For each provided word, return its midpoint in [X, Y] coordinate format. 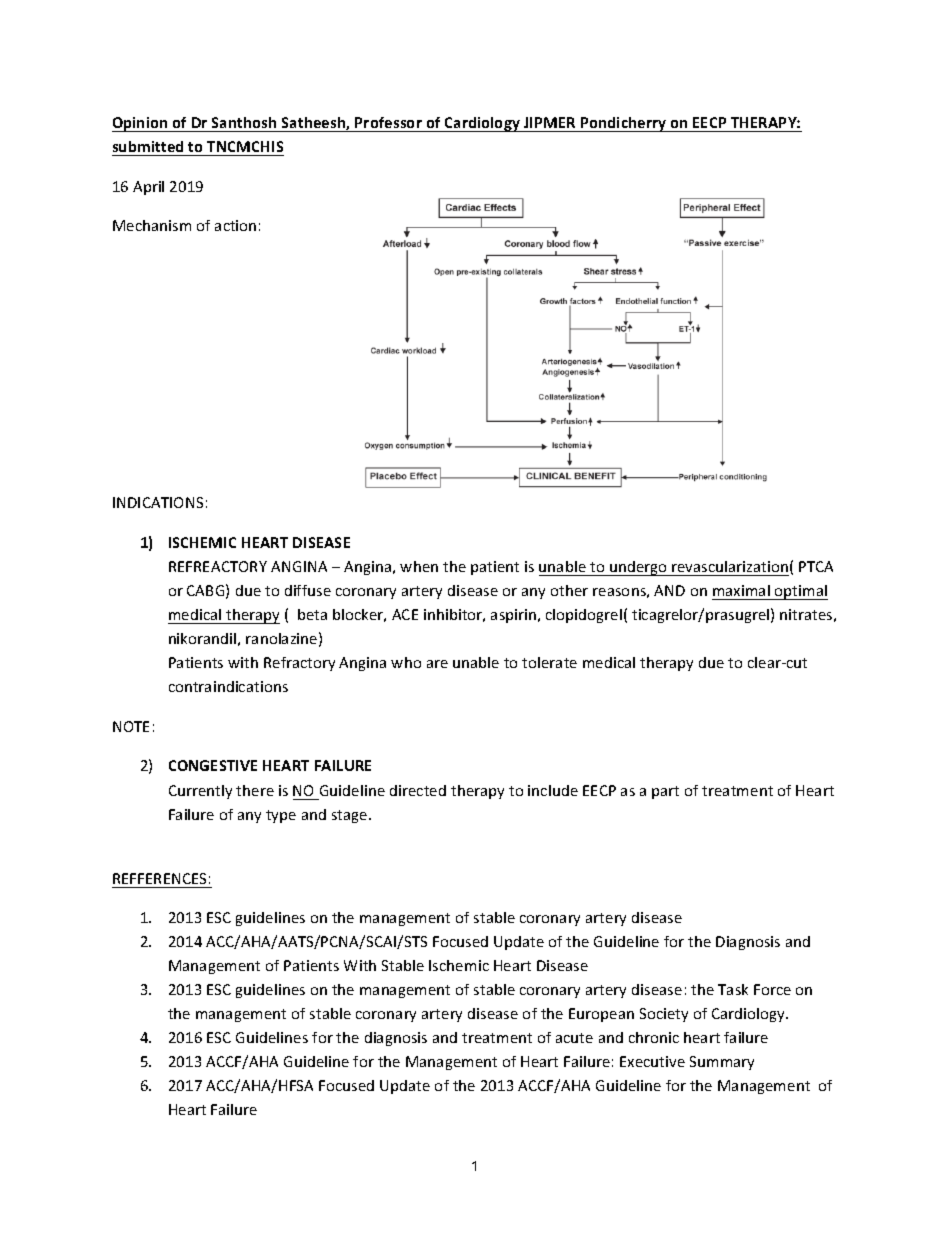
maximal [741, 590]
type [281, 816]
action [235, 225]
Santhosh [244, 122]
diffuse [308, 590]
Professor [388, 122]
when [419, 566]
